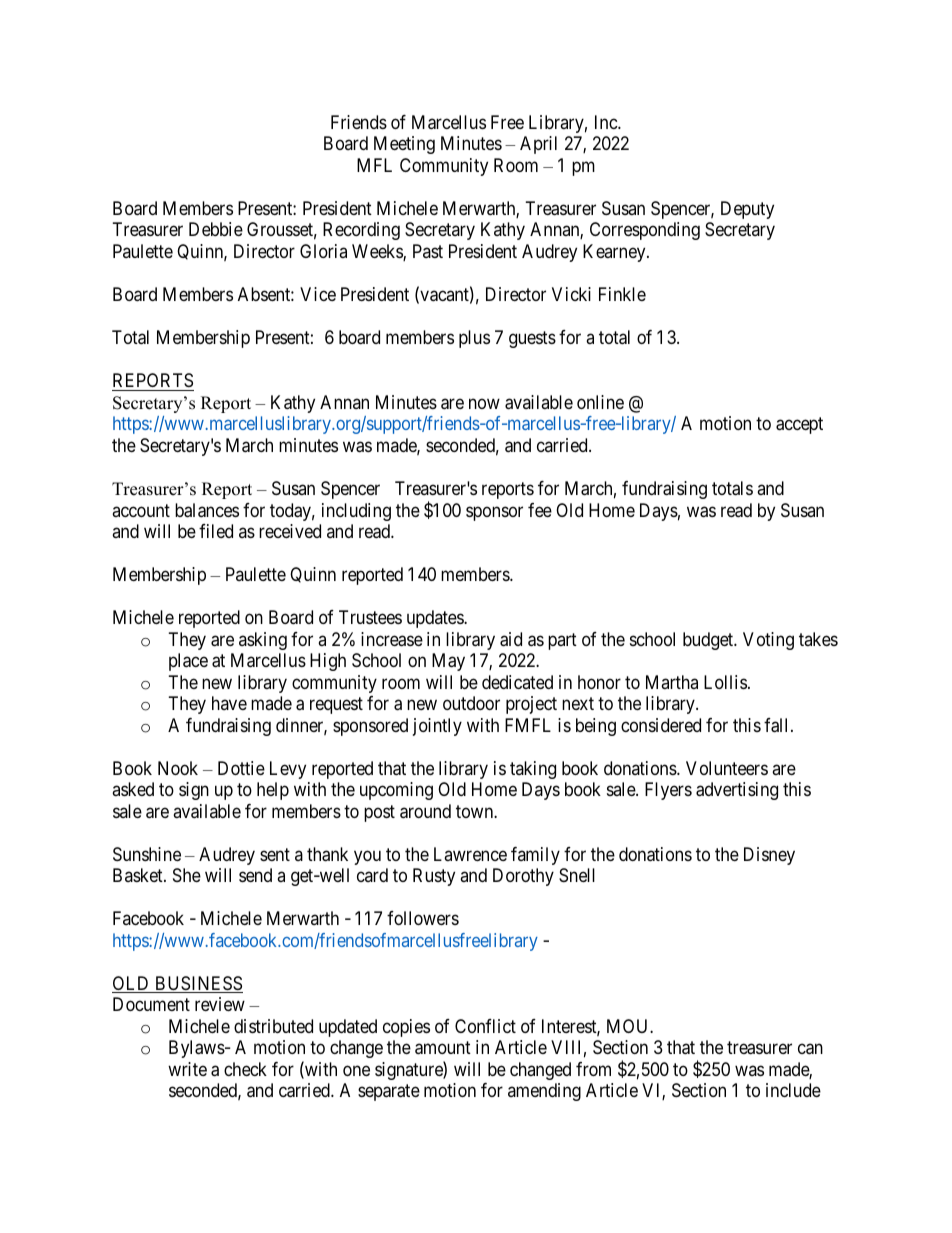 This screenshot has width=952, height=1233. Describe the element at coordinates (216, 531) in the screenshot. I see `filed` at that location.
